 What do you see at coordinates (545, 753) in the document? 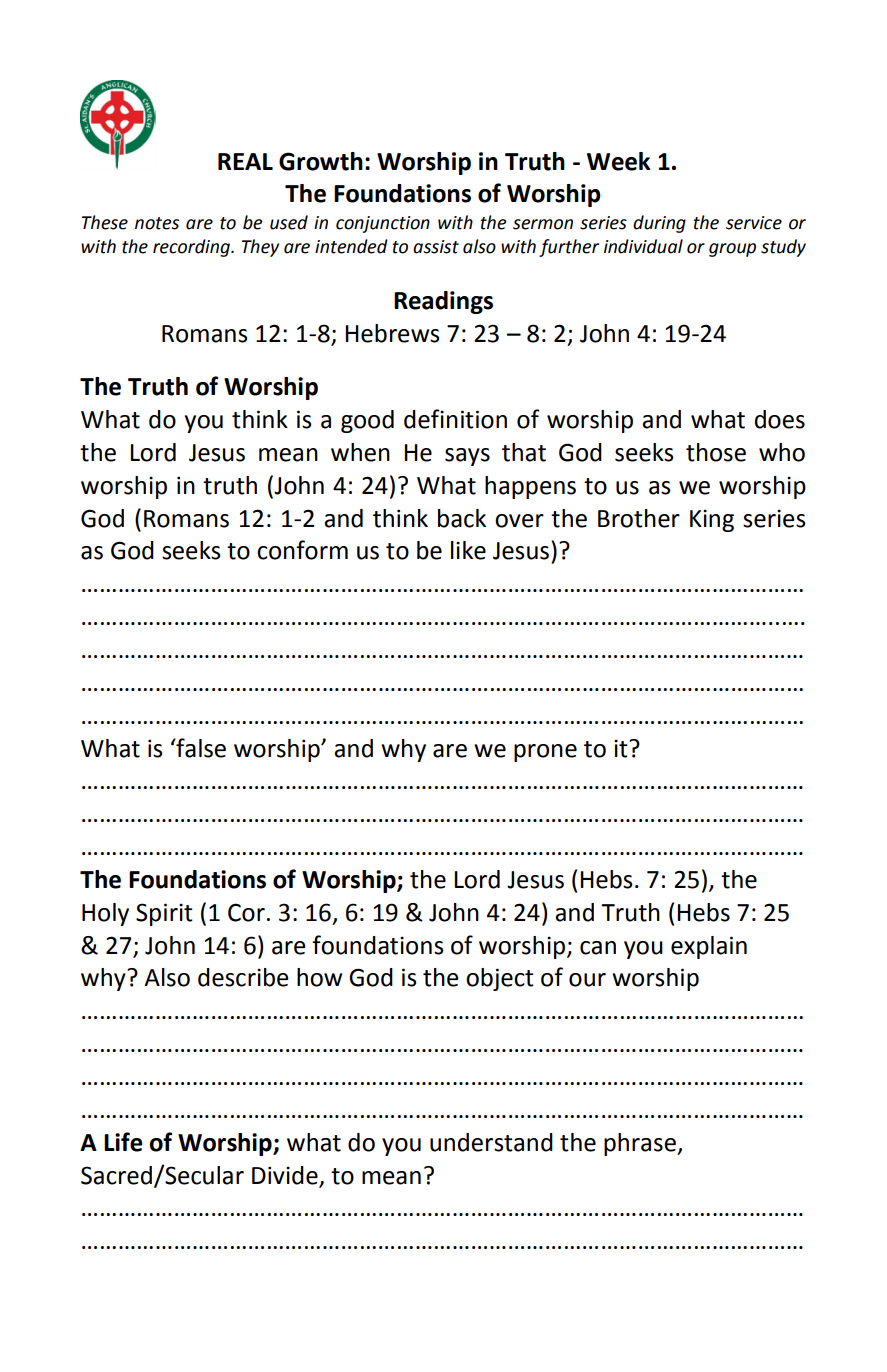
I see `prone` at bounding box center [545, 753].
